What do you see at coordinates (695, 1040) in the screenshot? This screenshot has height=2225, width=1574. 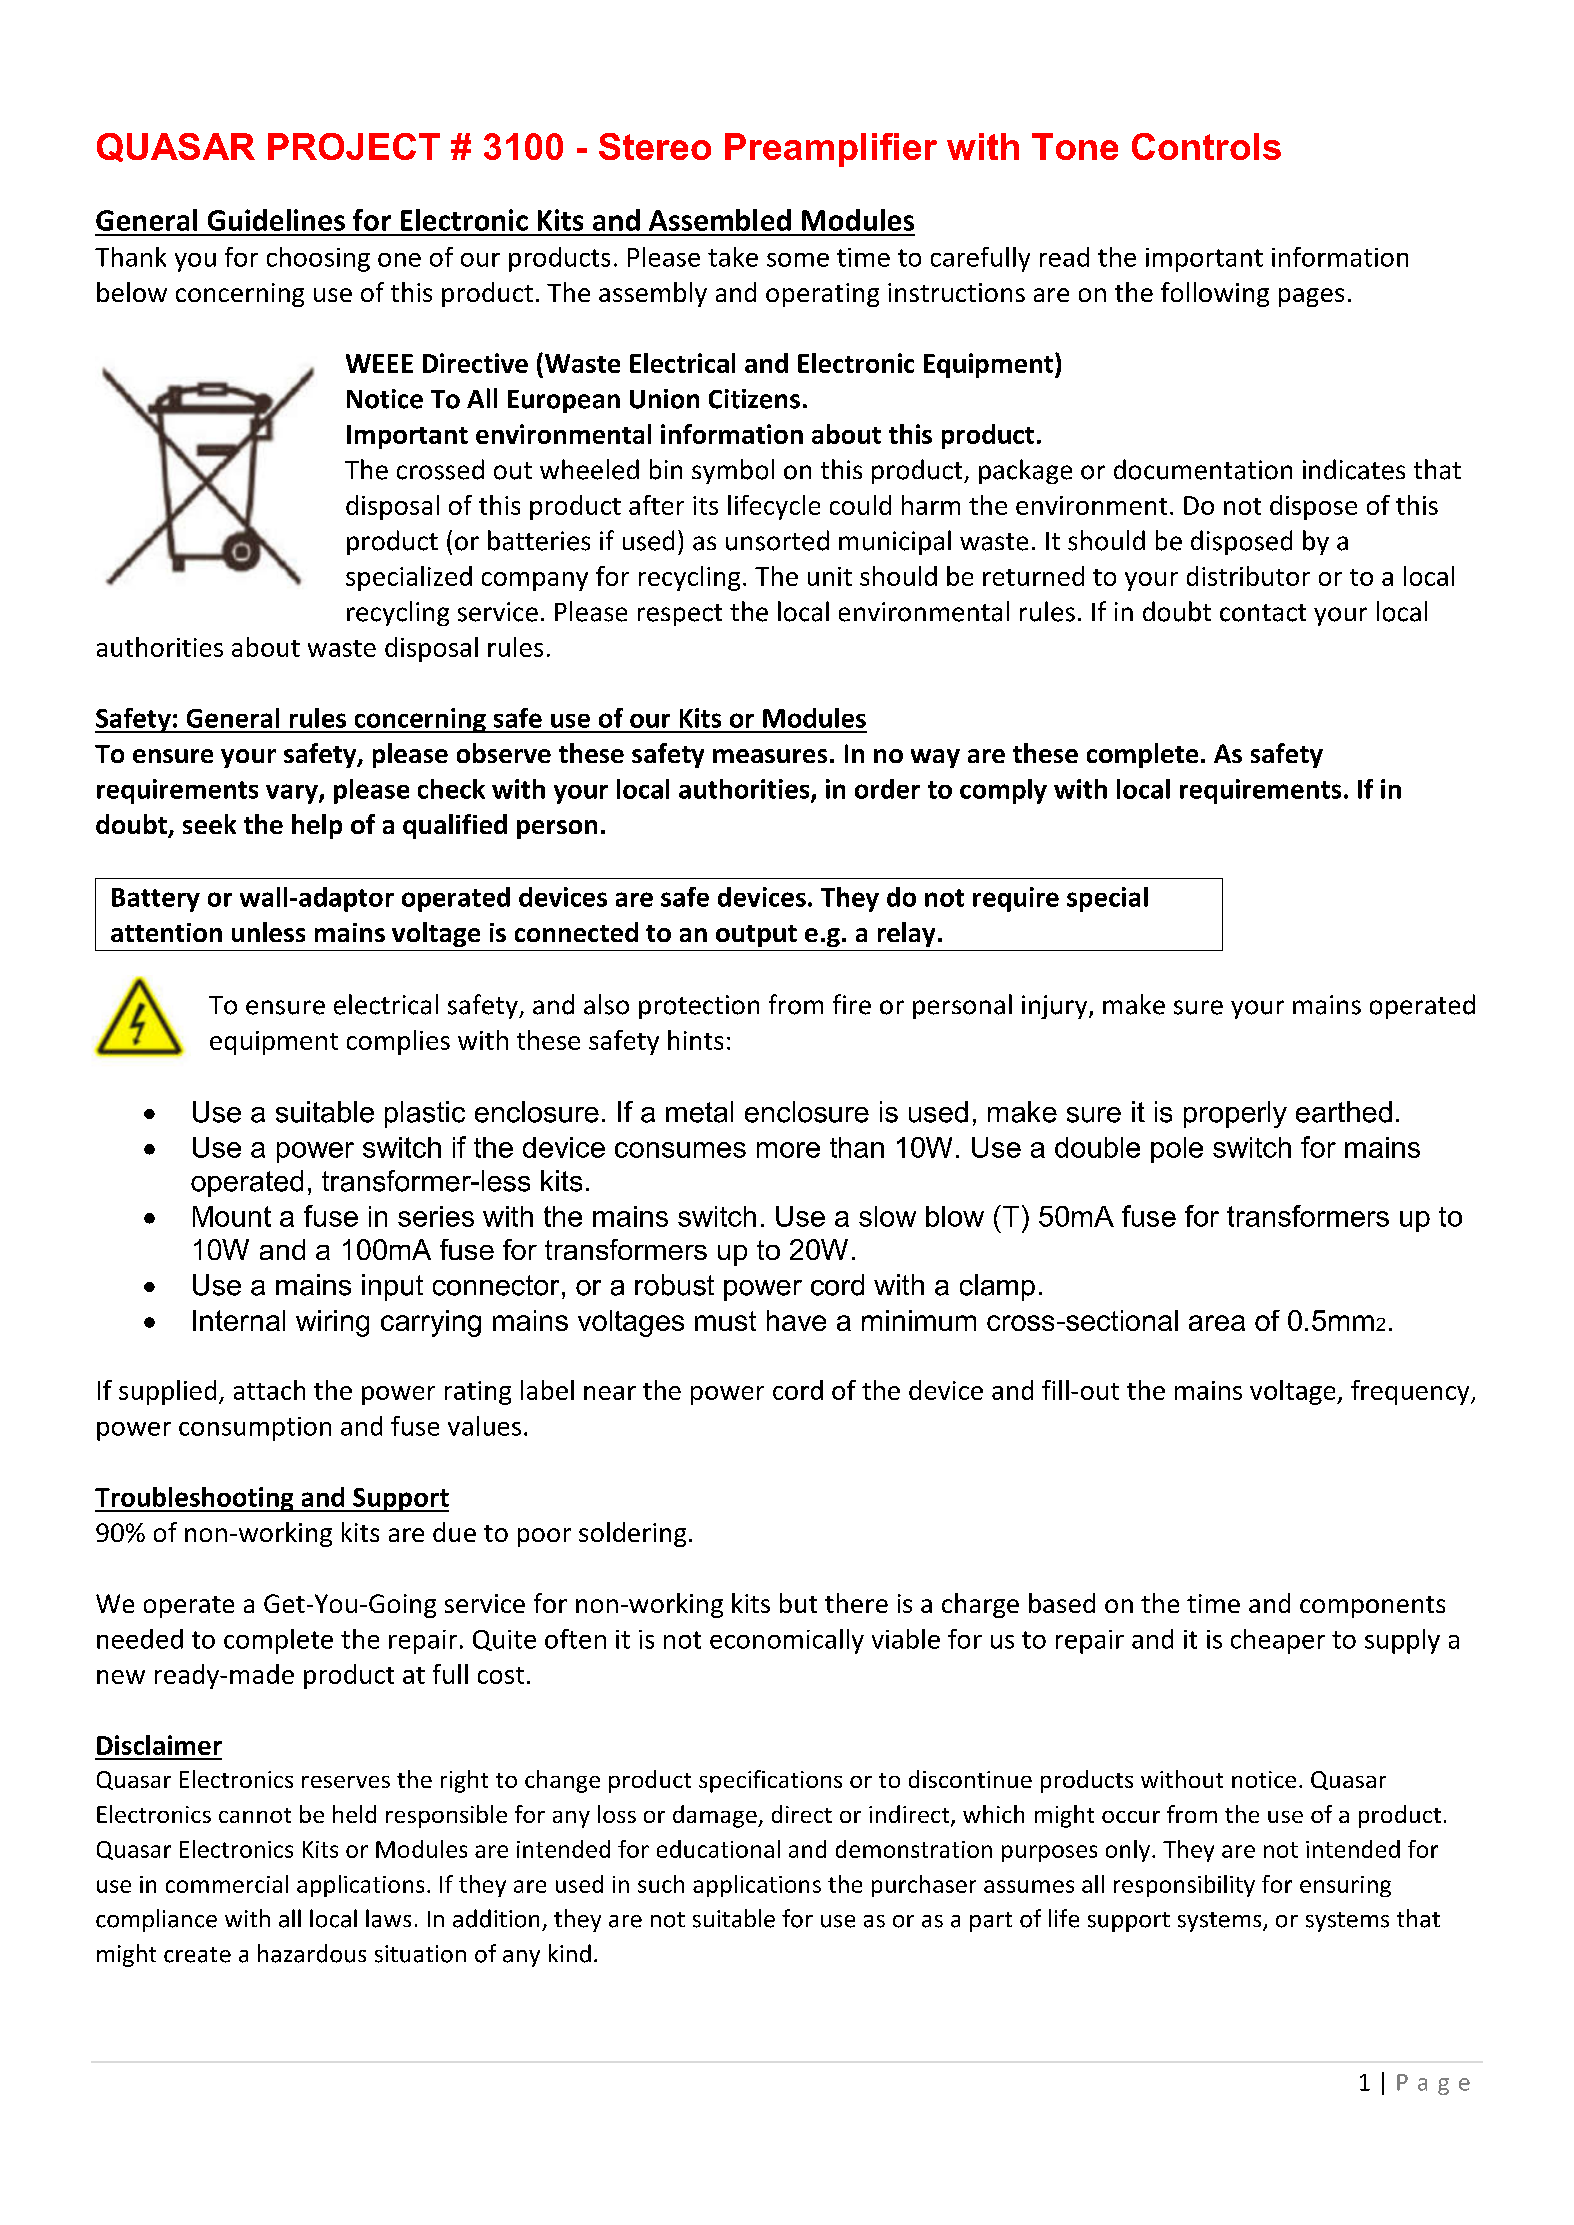 I see `hints` at bounding box center [695, 1040].
